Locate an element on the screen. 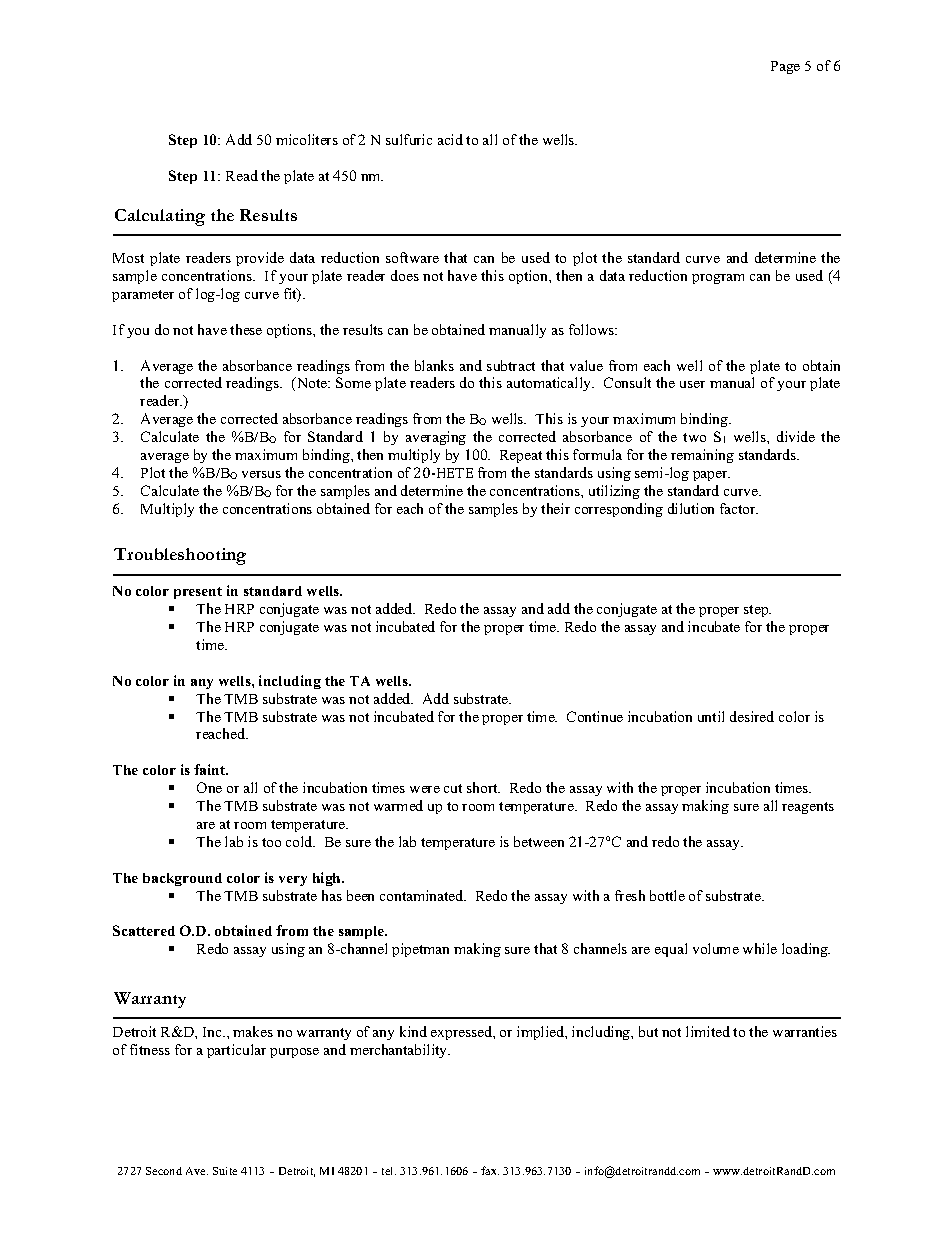 The width and height of the screenshot is (952, 1233). until is located at coordinates (711, 716).
